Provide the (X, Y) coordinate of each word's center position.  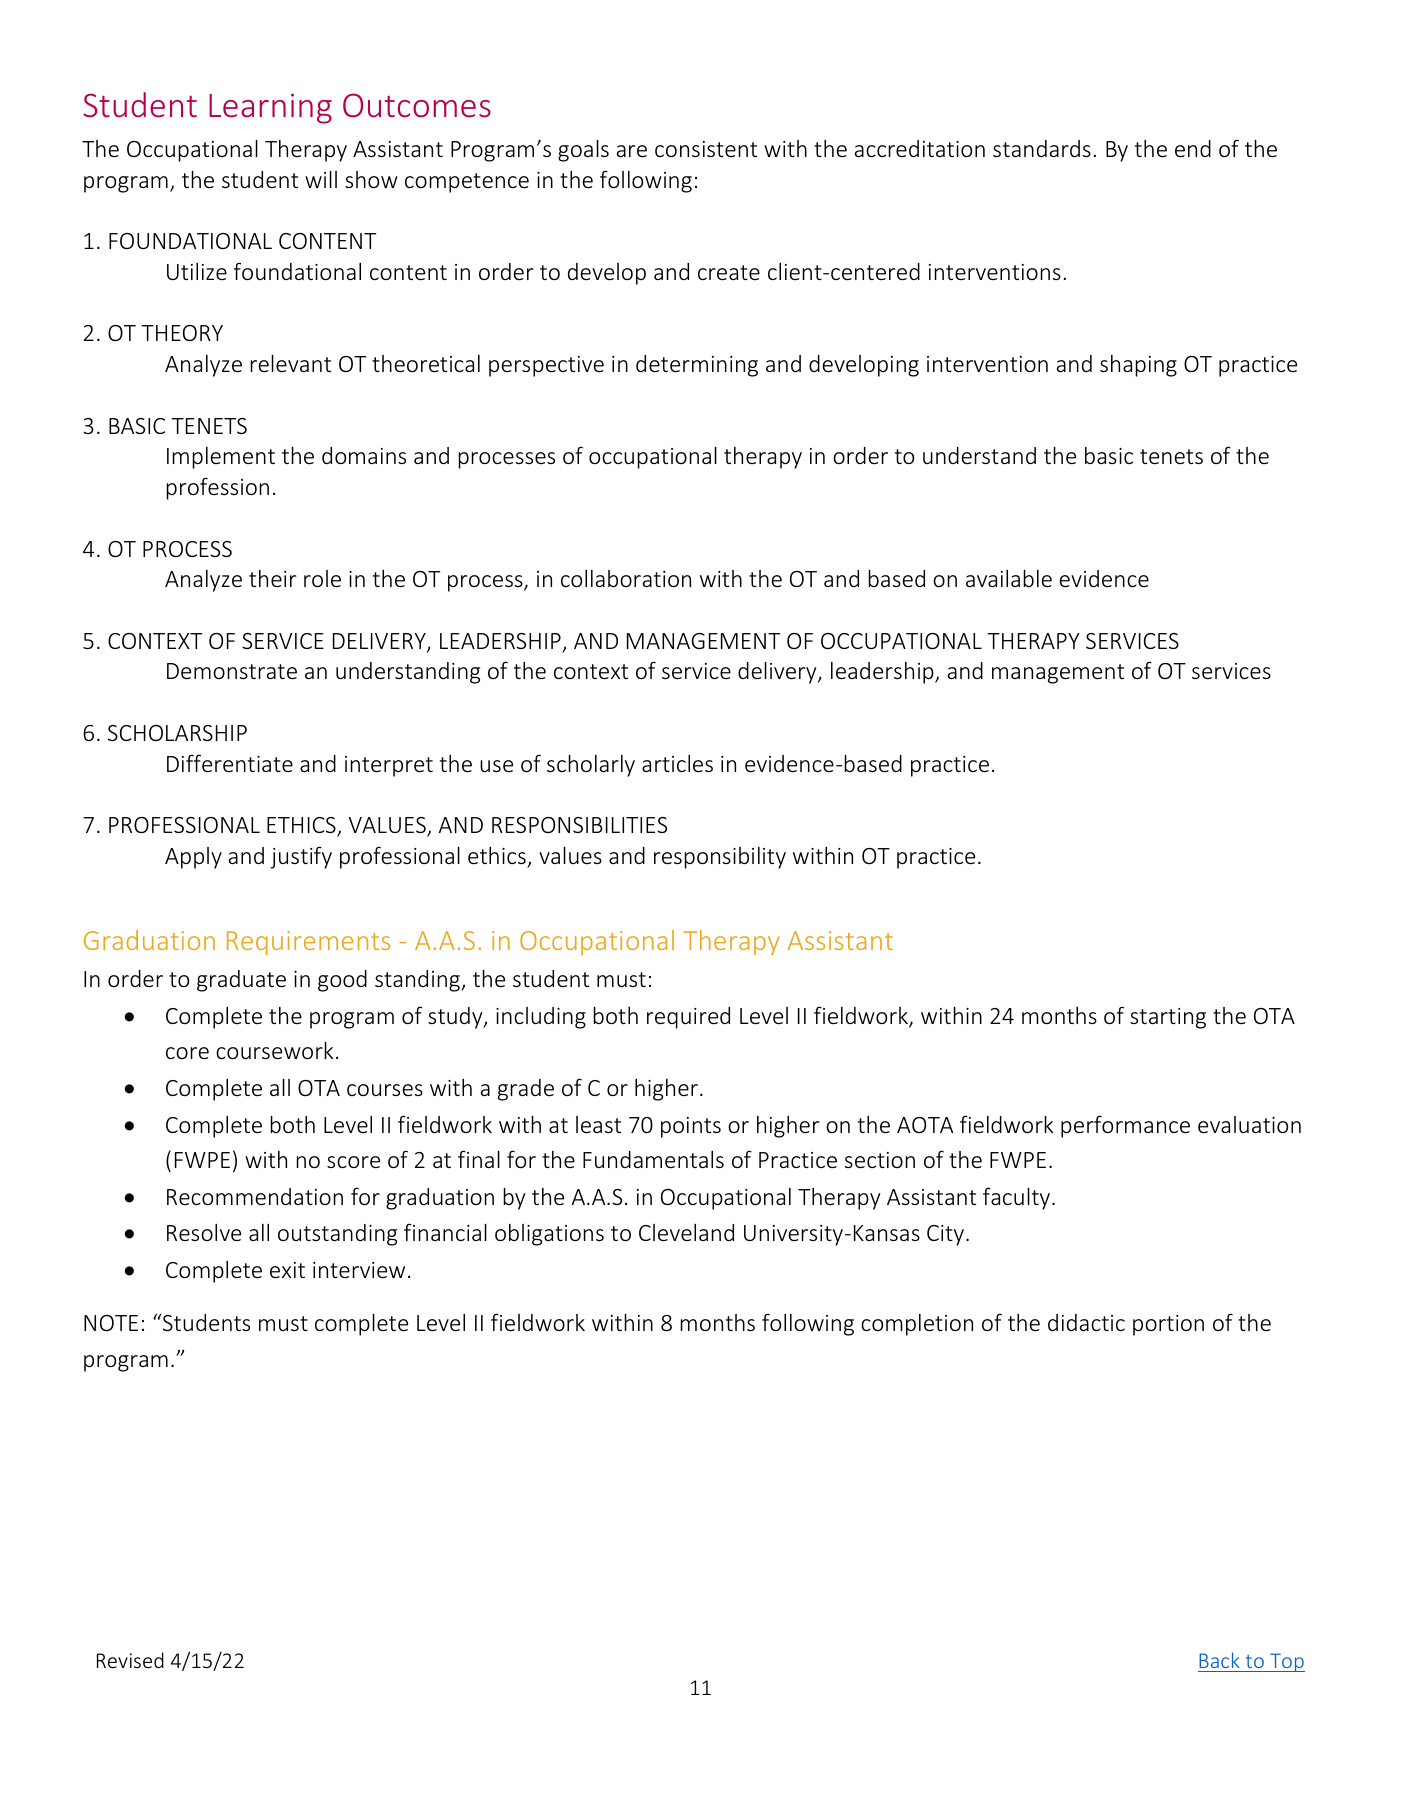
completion (917, 1325)
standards (1042, 148)
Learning (270, 108)
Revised (130, 1660)
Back (1219, 1660)
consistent (706, 149)
